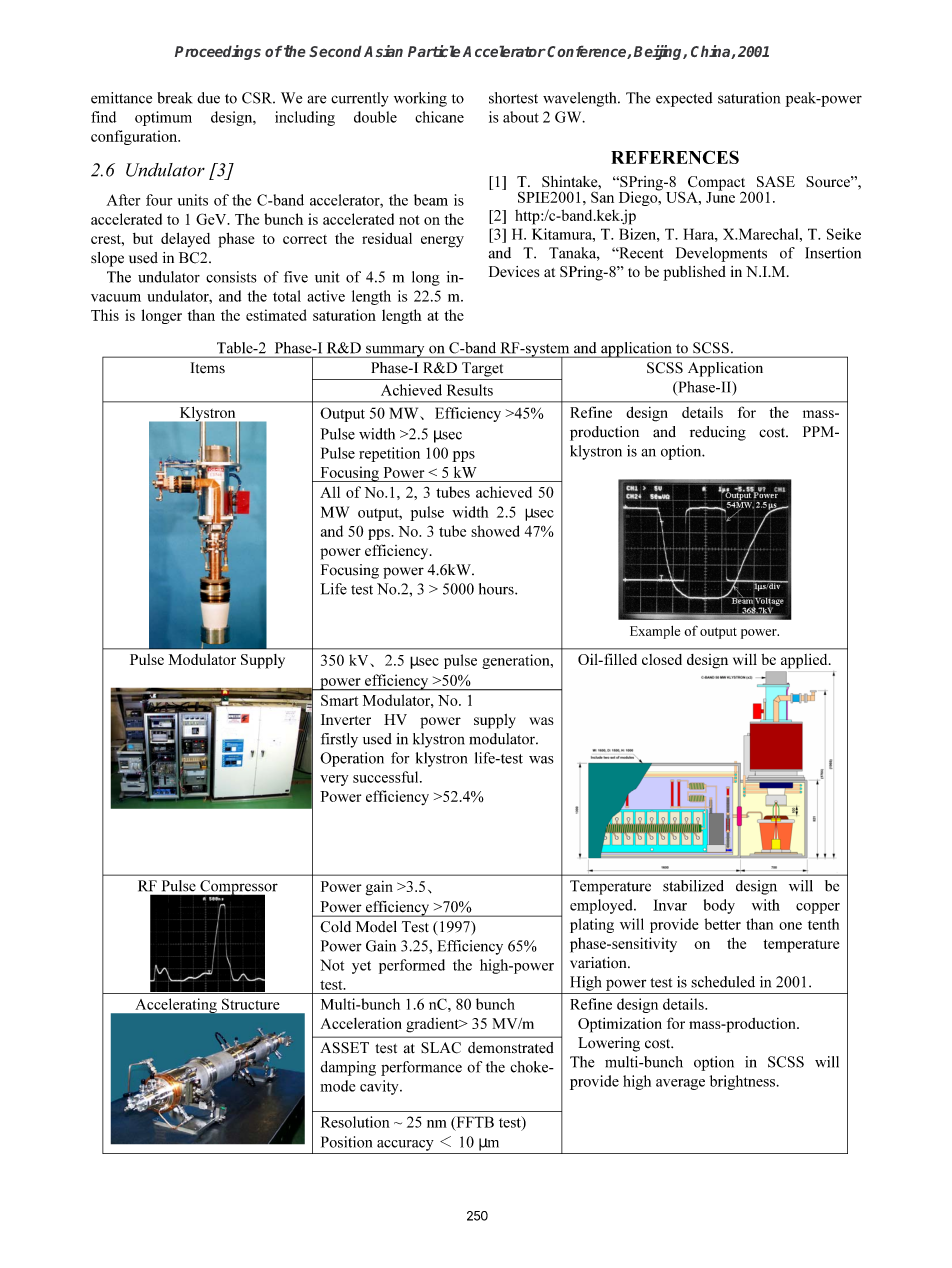 The image size is (952, 1268). I want to click on about, so click(521, 117).
